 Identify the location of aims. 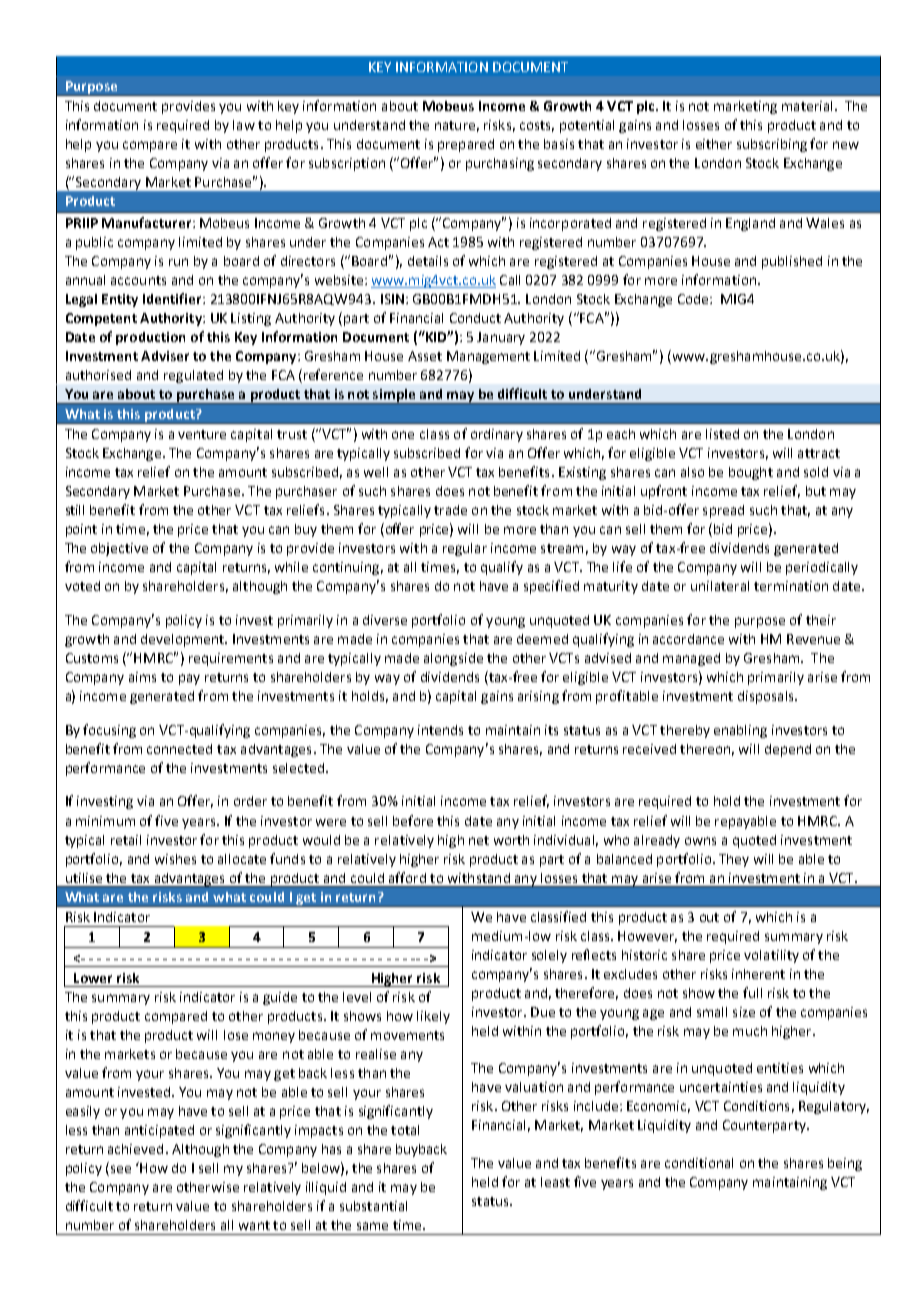
(142, 677).
